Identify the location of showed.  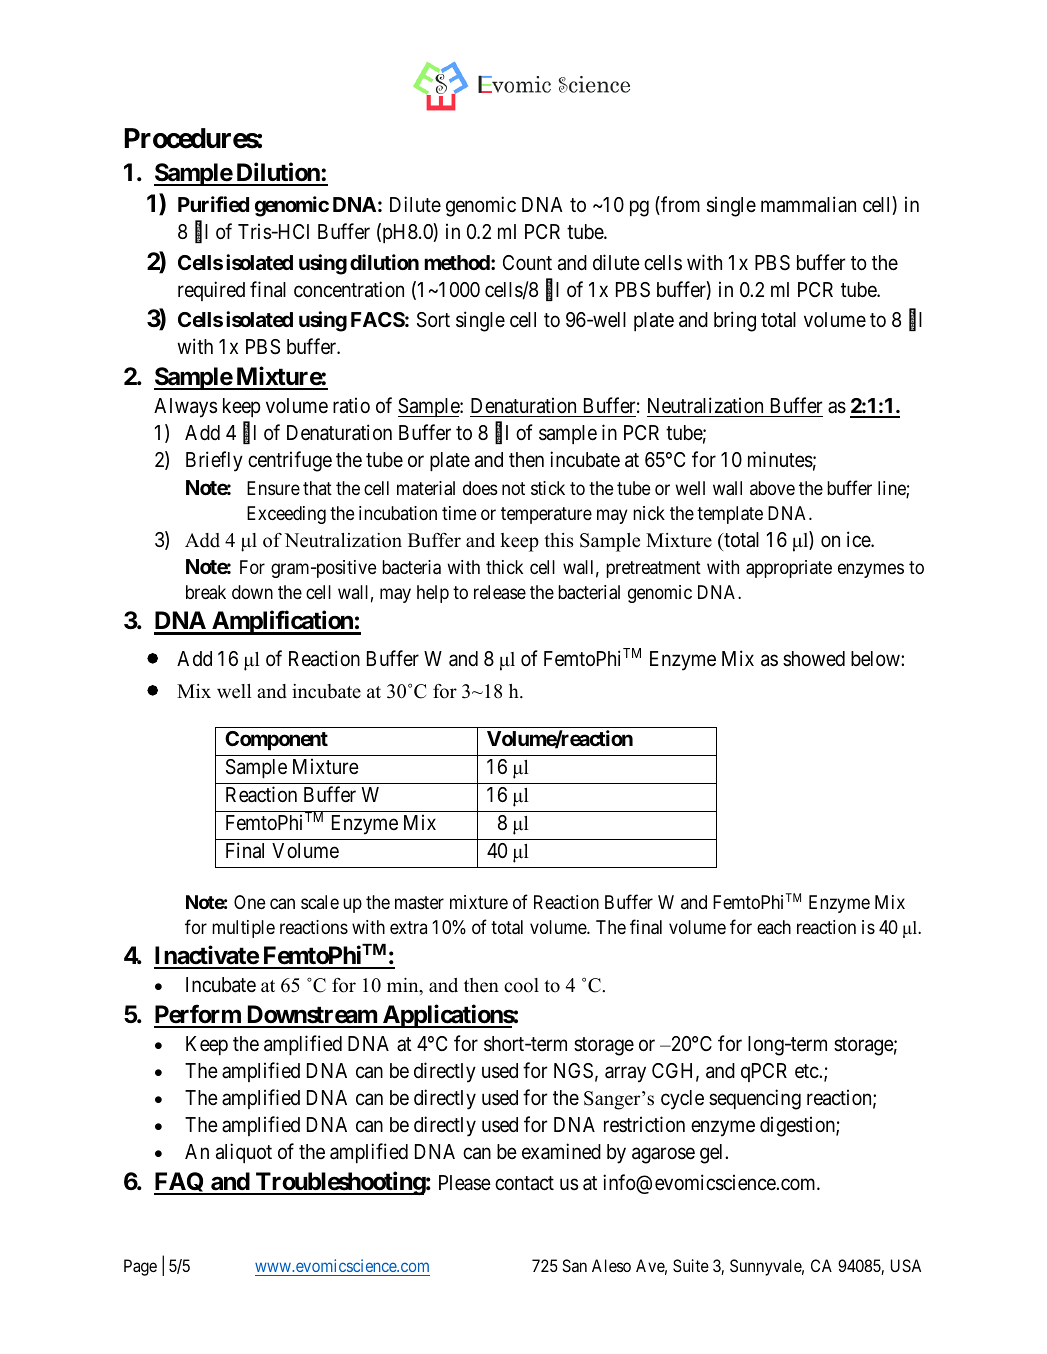
(814, 659).
